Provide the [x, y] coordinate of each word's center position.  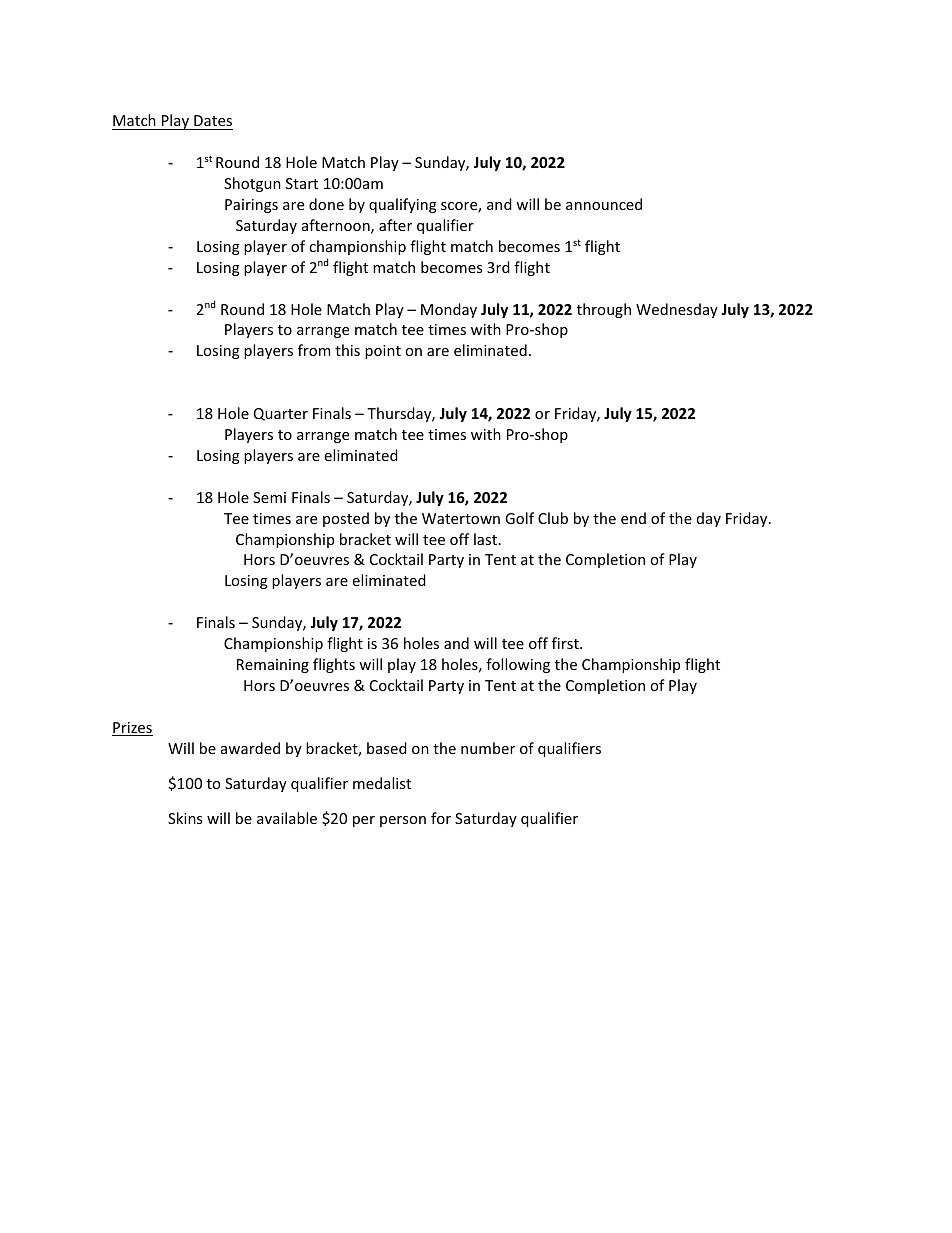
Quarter [281, 414]
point [383, 352]
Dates [212, 122]
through [604, 310]
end [633, 518]
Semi [269, 497]
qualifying [403, 205]
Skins [185, 818]
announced [604, 204]
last [487, 539]
